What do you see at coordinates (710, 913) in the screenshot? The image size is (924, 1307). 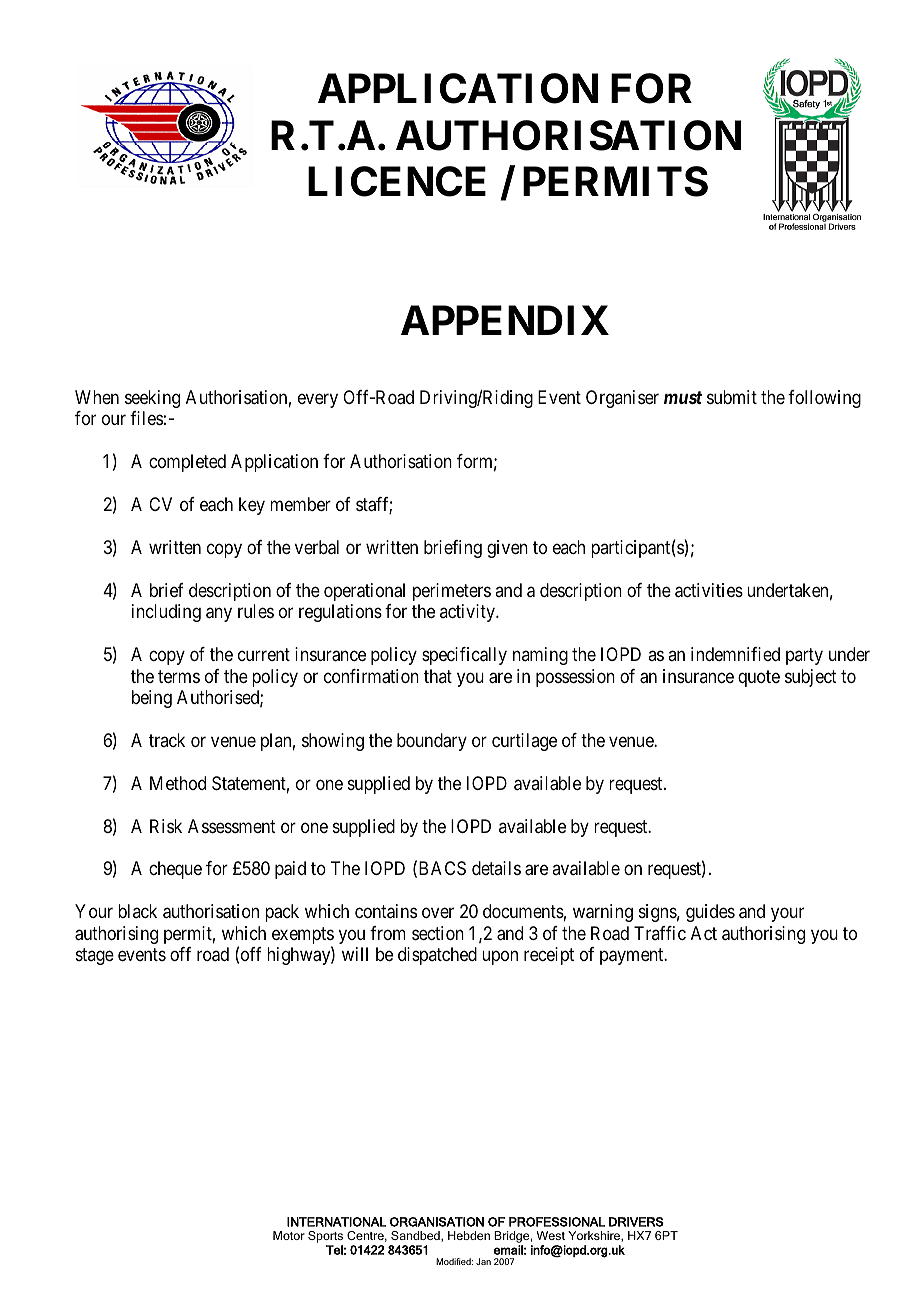 I see `guides` at bounding box center [710, 913].
